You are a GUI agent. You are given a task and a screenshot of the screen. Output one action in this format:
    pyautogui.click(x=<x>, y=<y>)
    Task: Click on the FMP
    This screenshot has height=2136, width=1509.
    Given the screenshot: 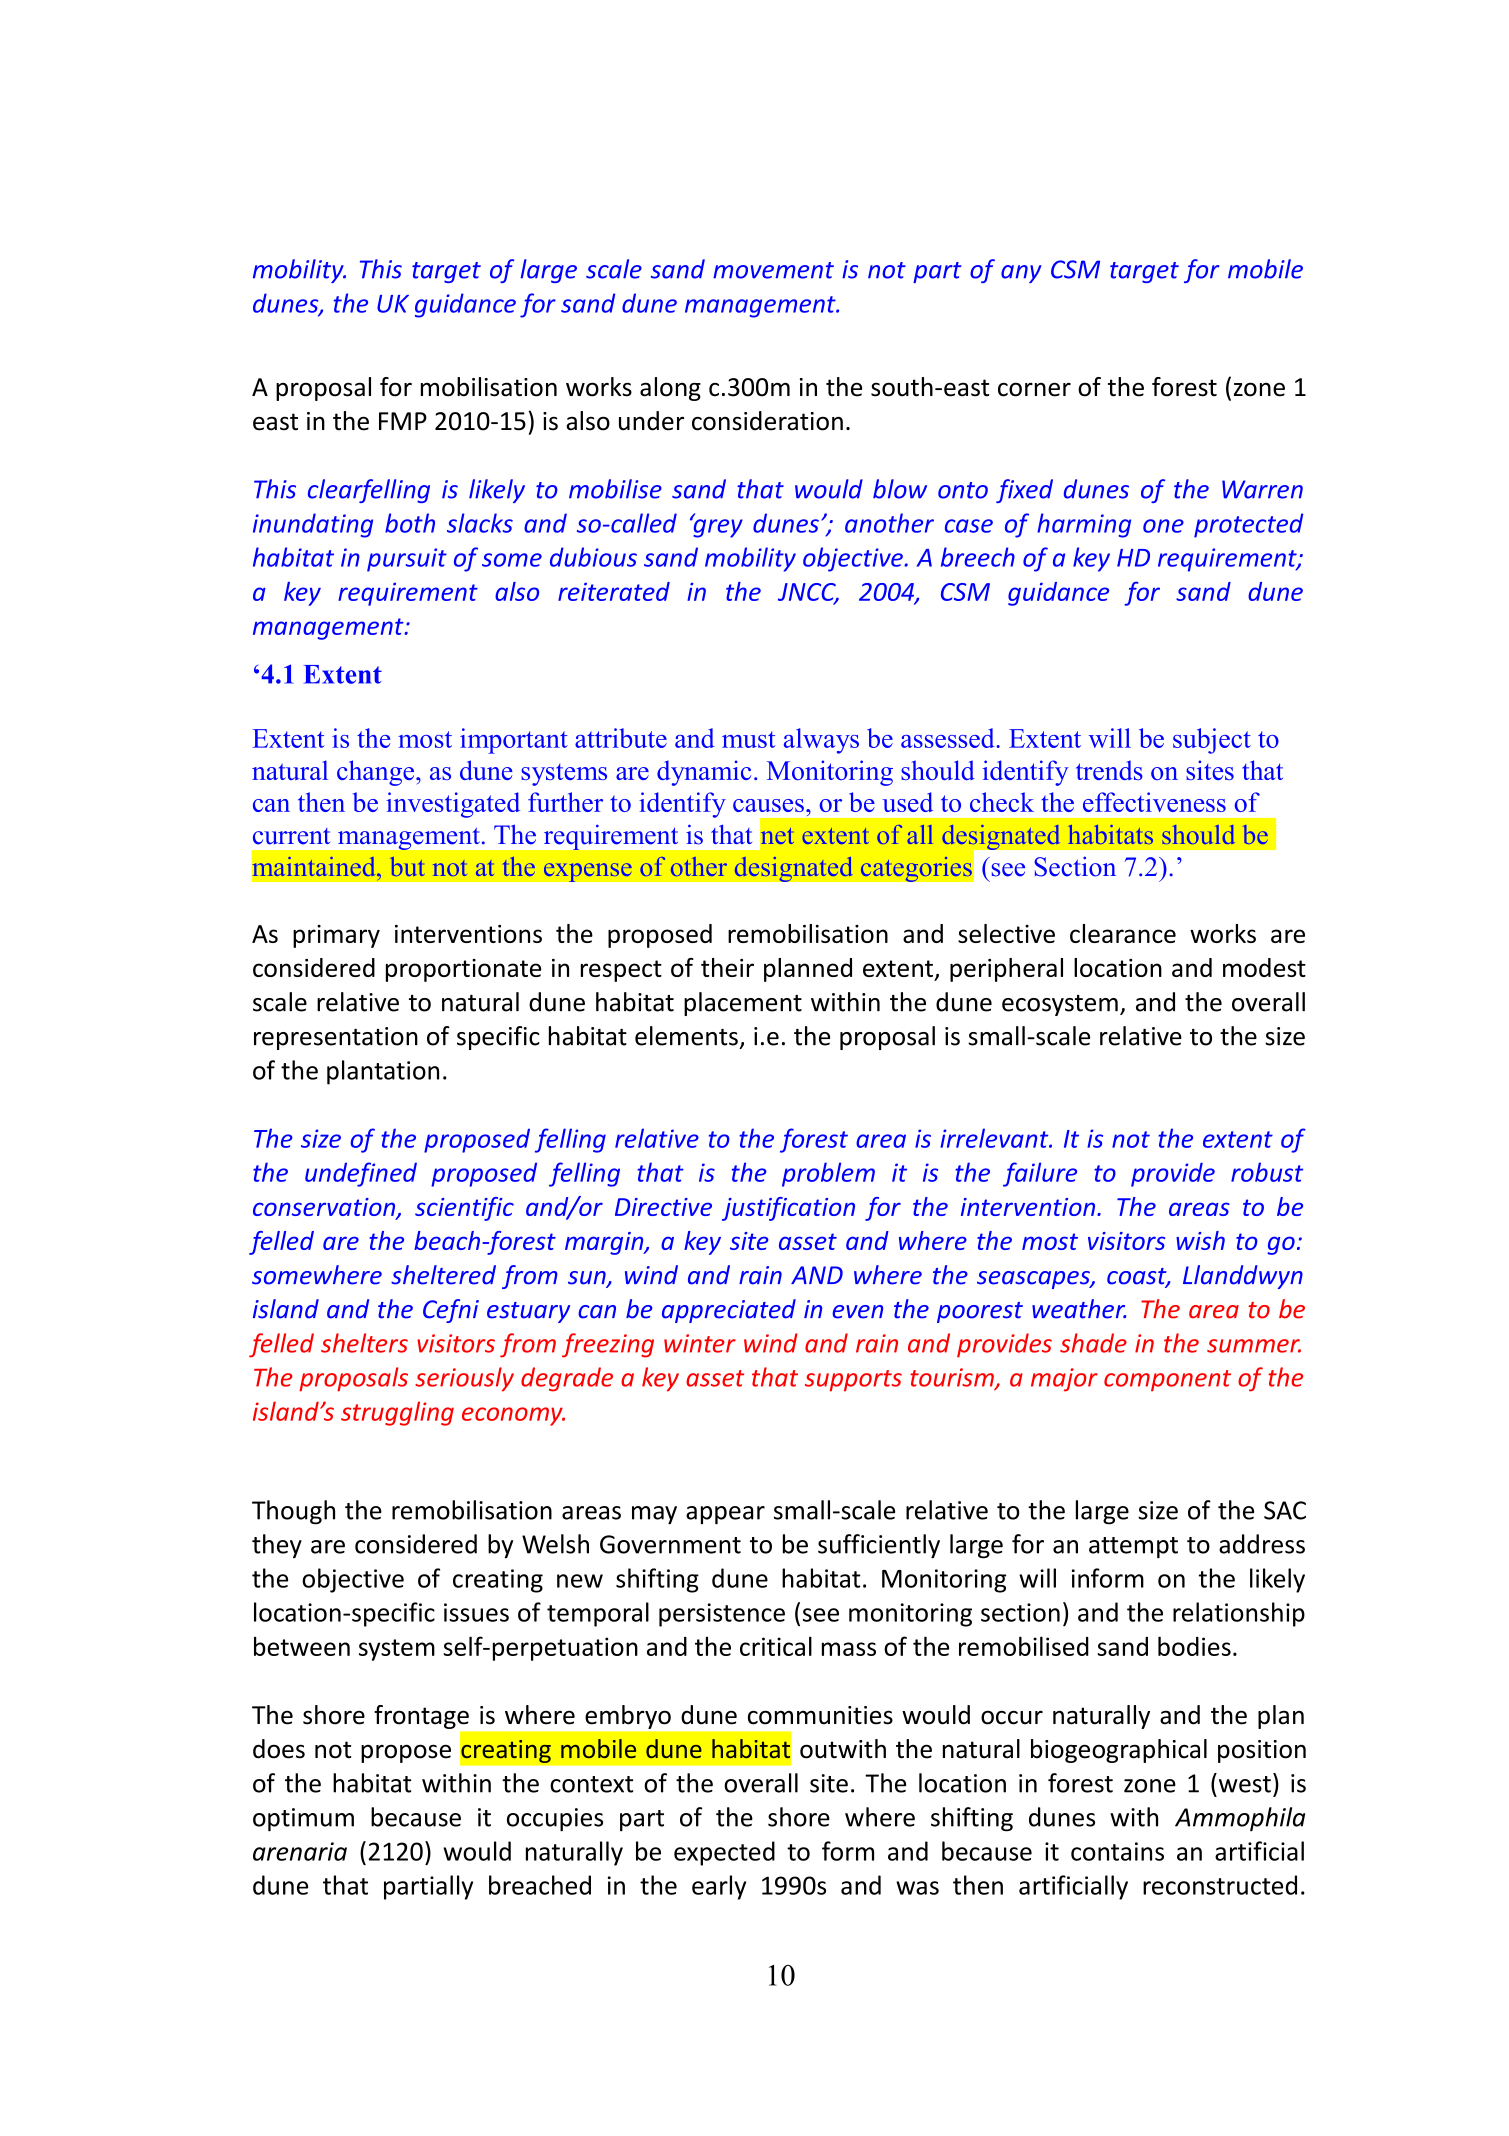 What is the action you would take?
    pyautogui.click(x=403, y=421)
